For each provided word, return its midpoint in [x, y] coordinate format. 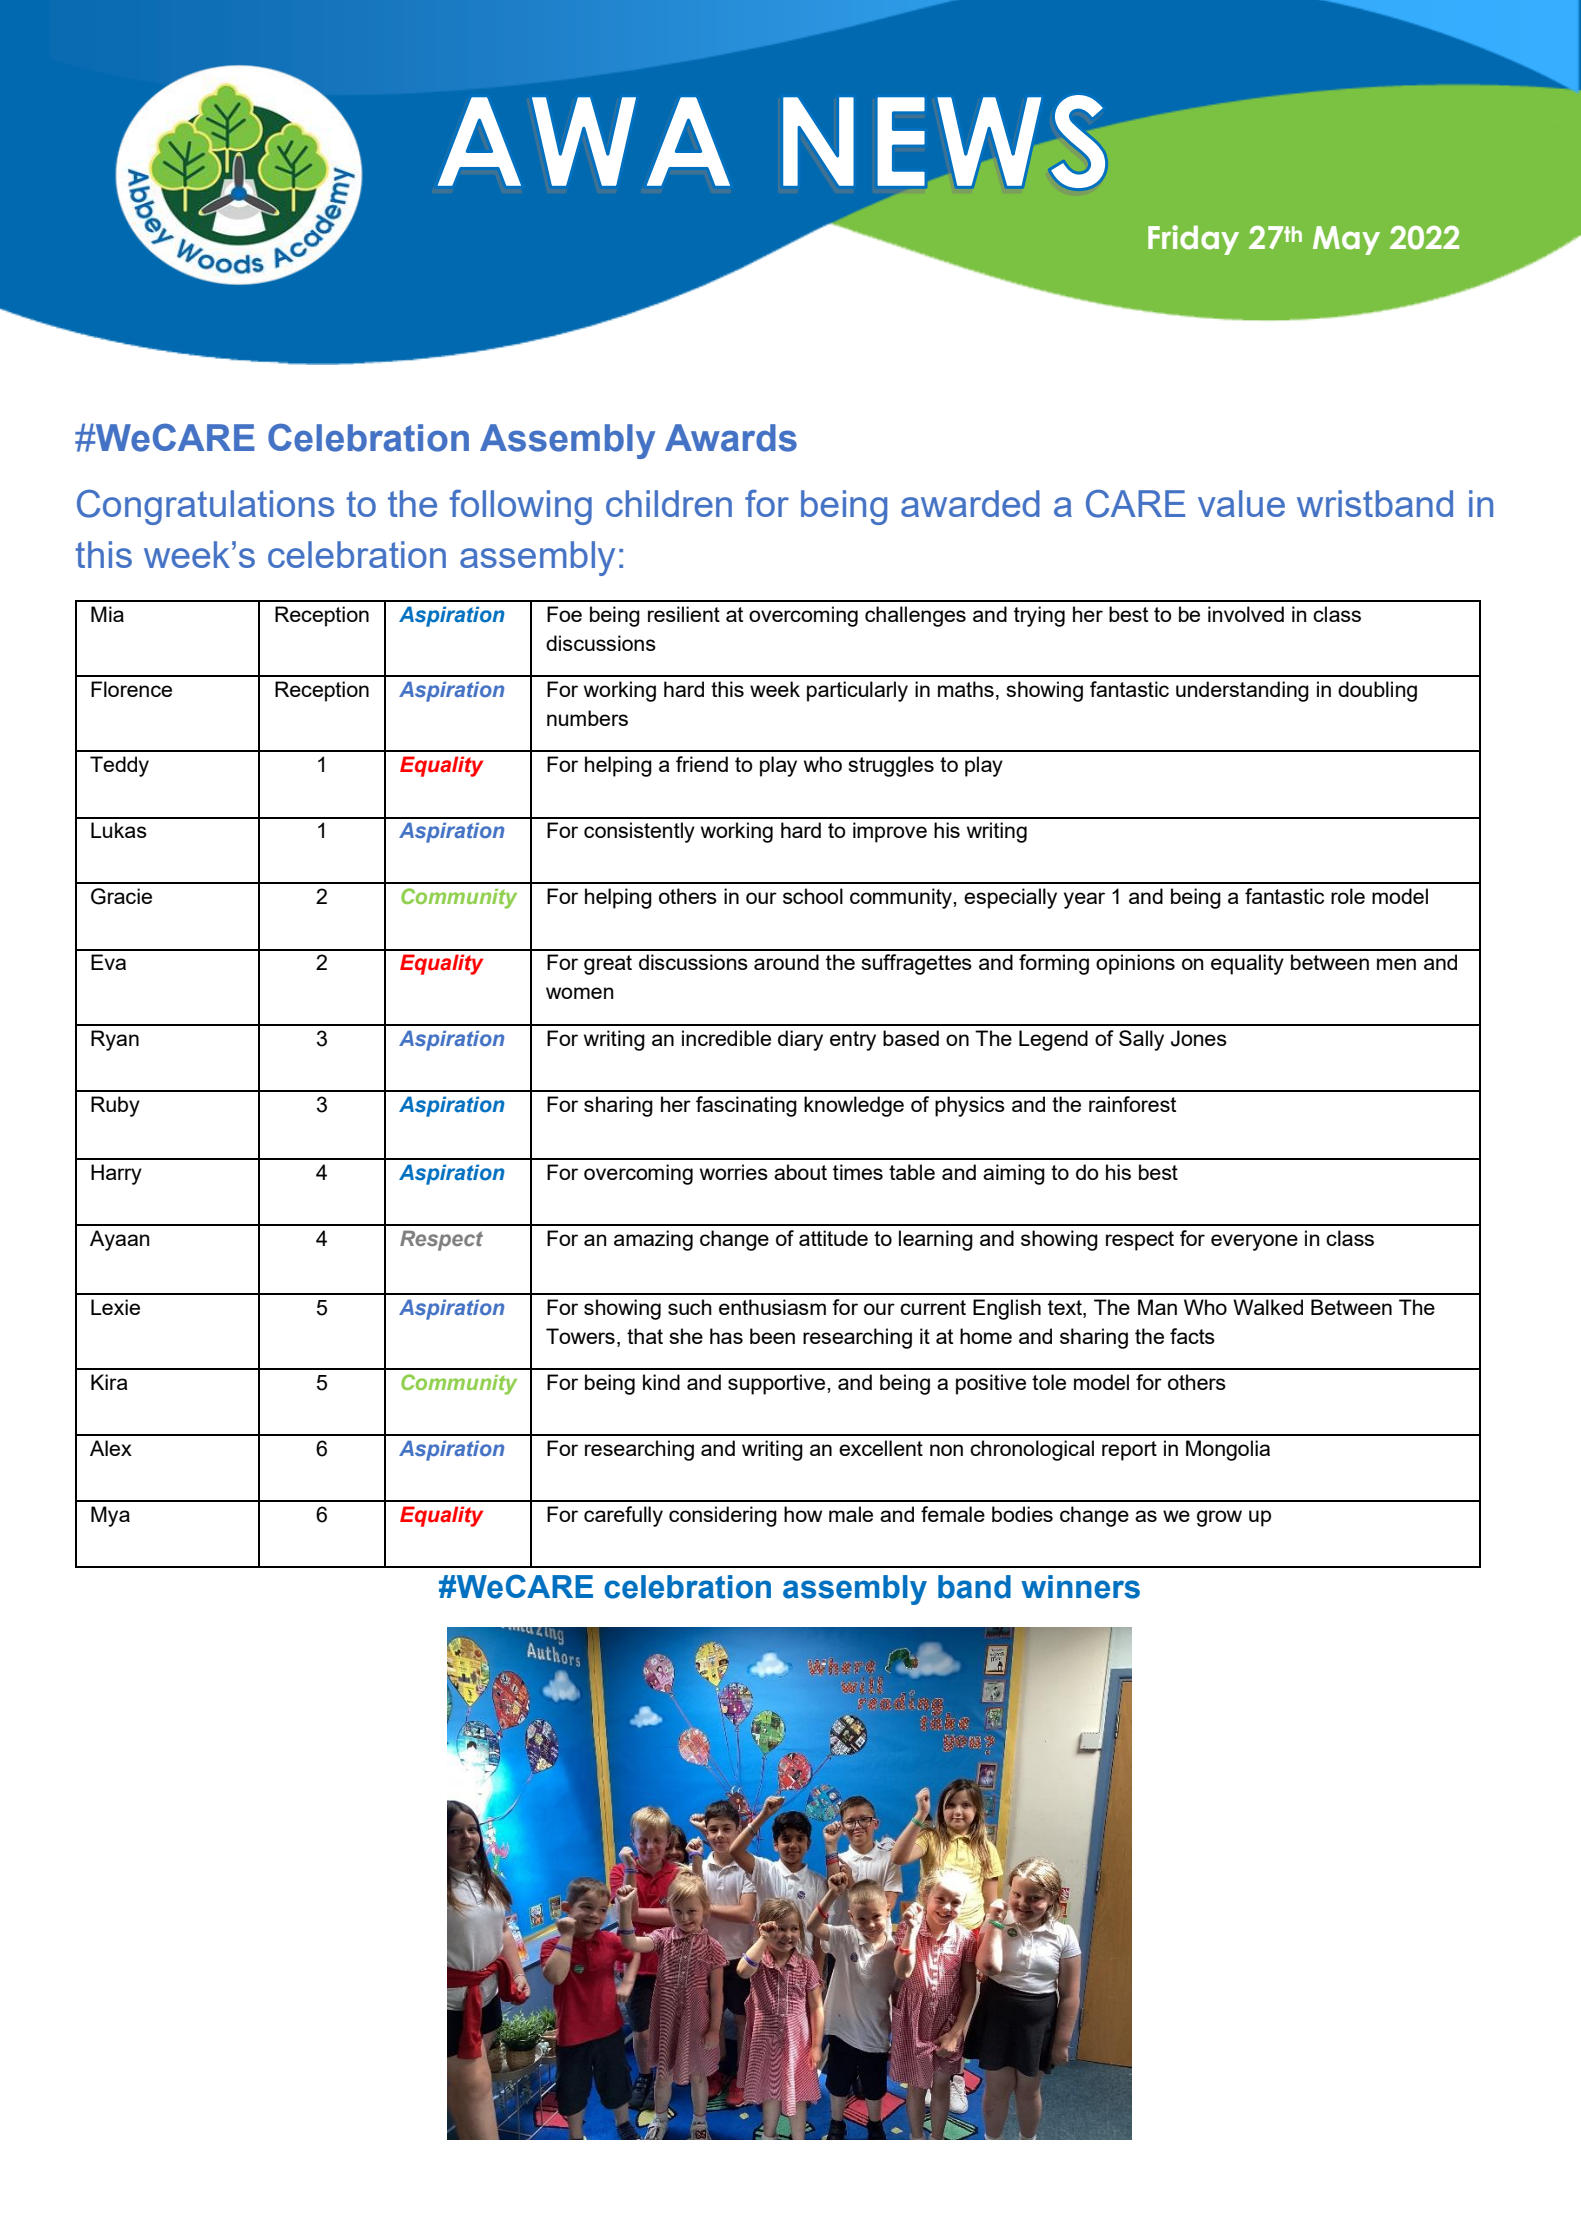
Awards [731, 438]
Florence [131, 689]
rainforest [1132, 1104]
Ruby [115, 1106]
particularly [857, 691]
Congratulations [205, 507]
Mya [110, 1516]
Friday [1193, 240]
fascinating [746, 1106]
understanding [1242, 691]
